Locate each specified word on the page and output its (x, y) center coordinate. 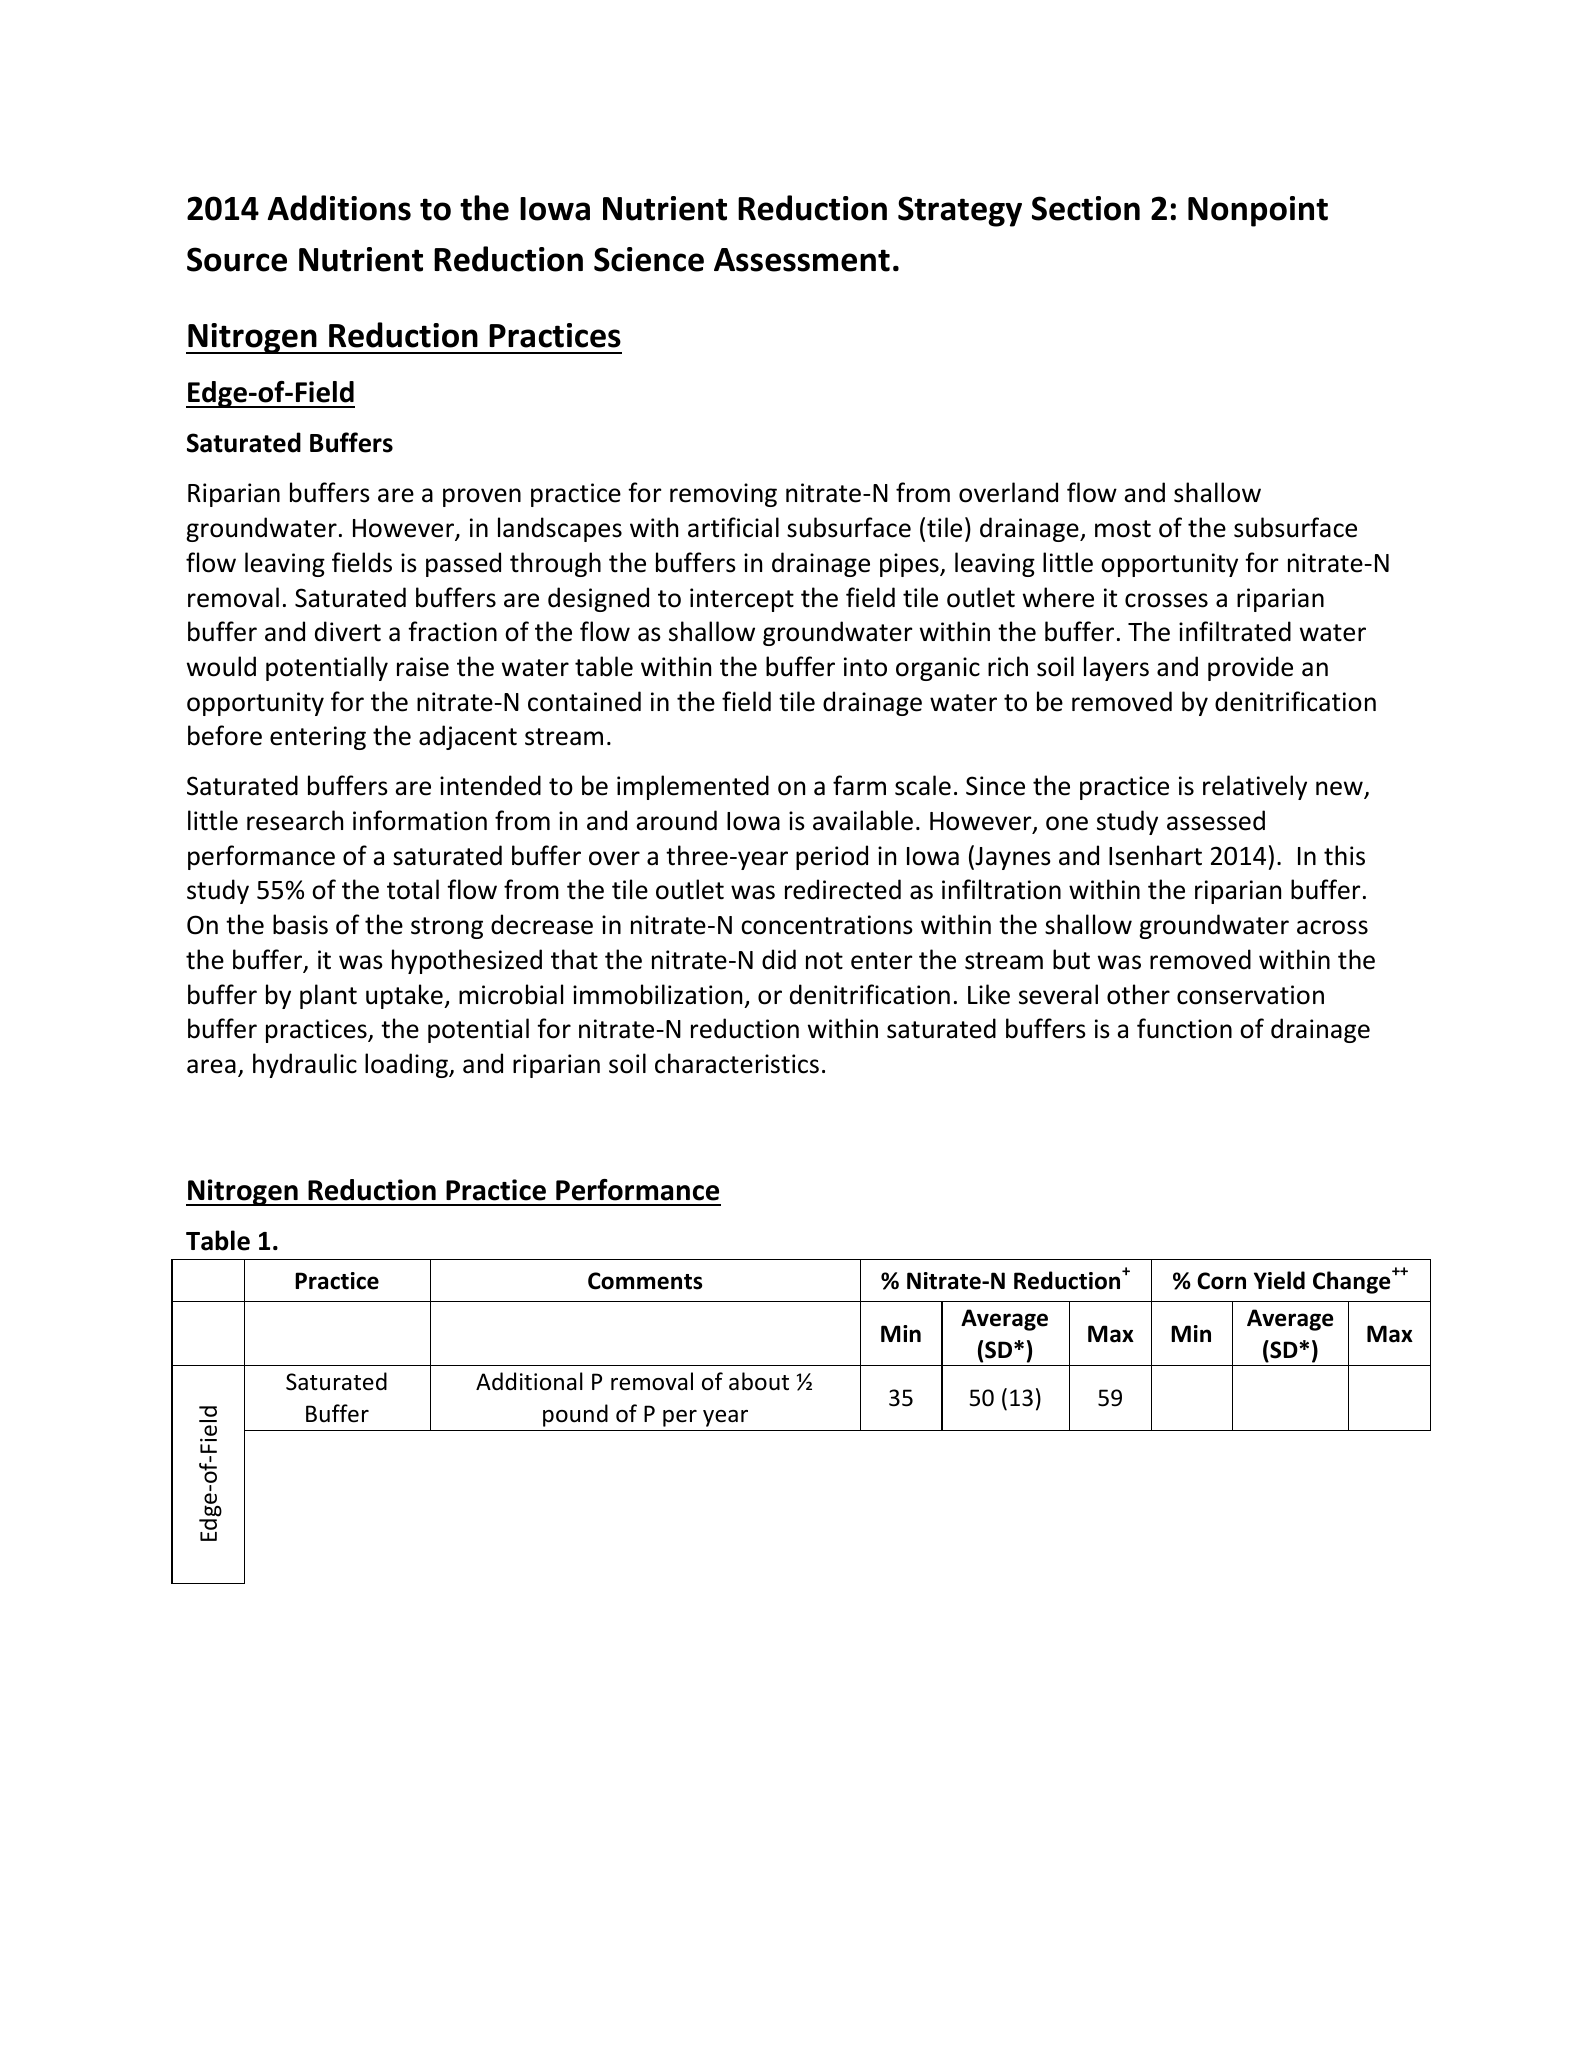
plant (328, 996)
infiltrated (1235, 631)
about (759, 1381)
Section (1086, 208)
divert (348, 631)
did (779, 959)
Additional (529, 1381)
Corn (1221, 1281)
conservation (1250, 995)
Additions (339, 208)
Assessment (802, 260)
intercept (742, 600)
